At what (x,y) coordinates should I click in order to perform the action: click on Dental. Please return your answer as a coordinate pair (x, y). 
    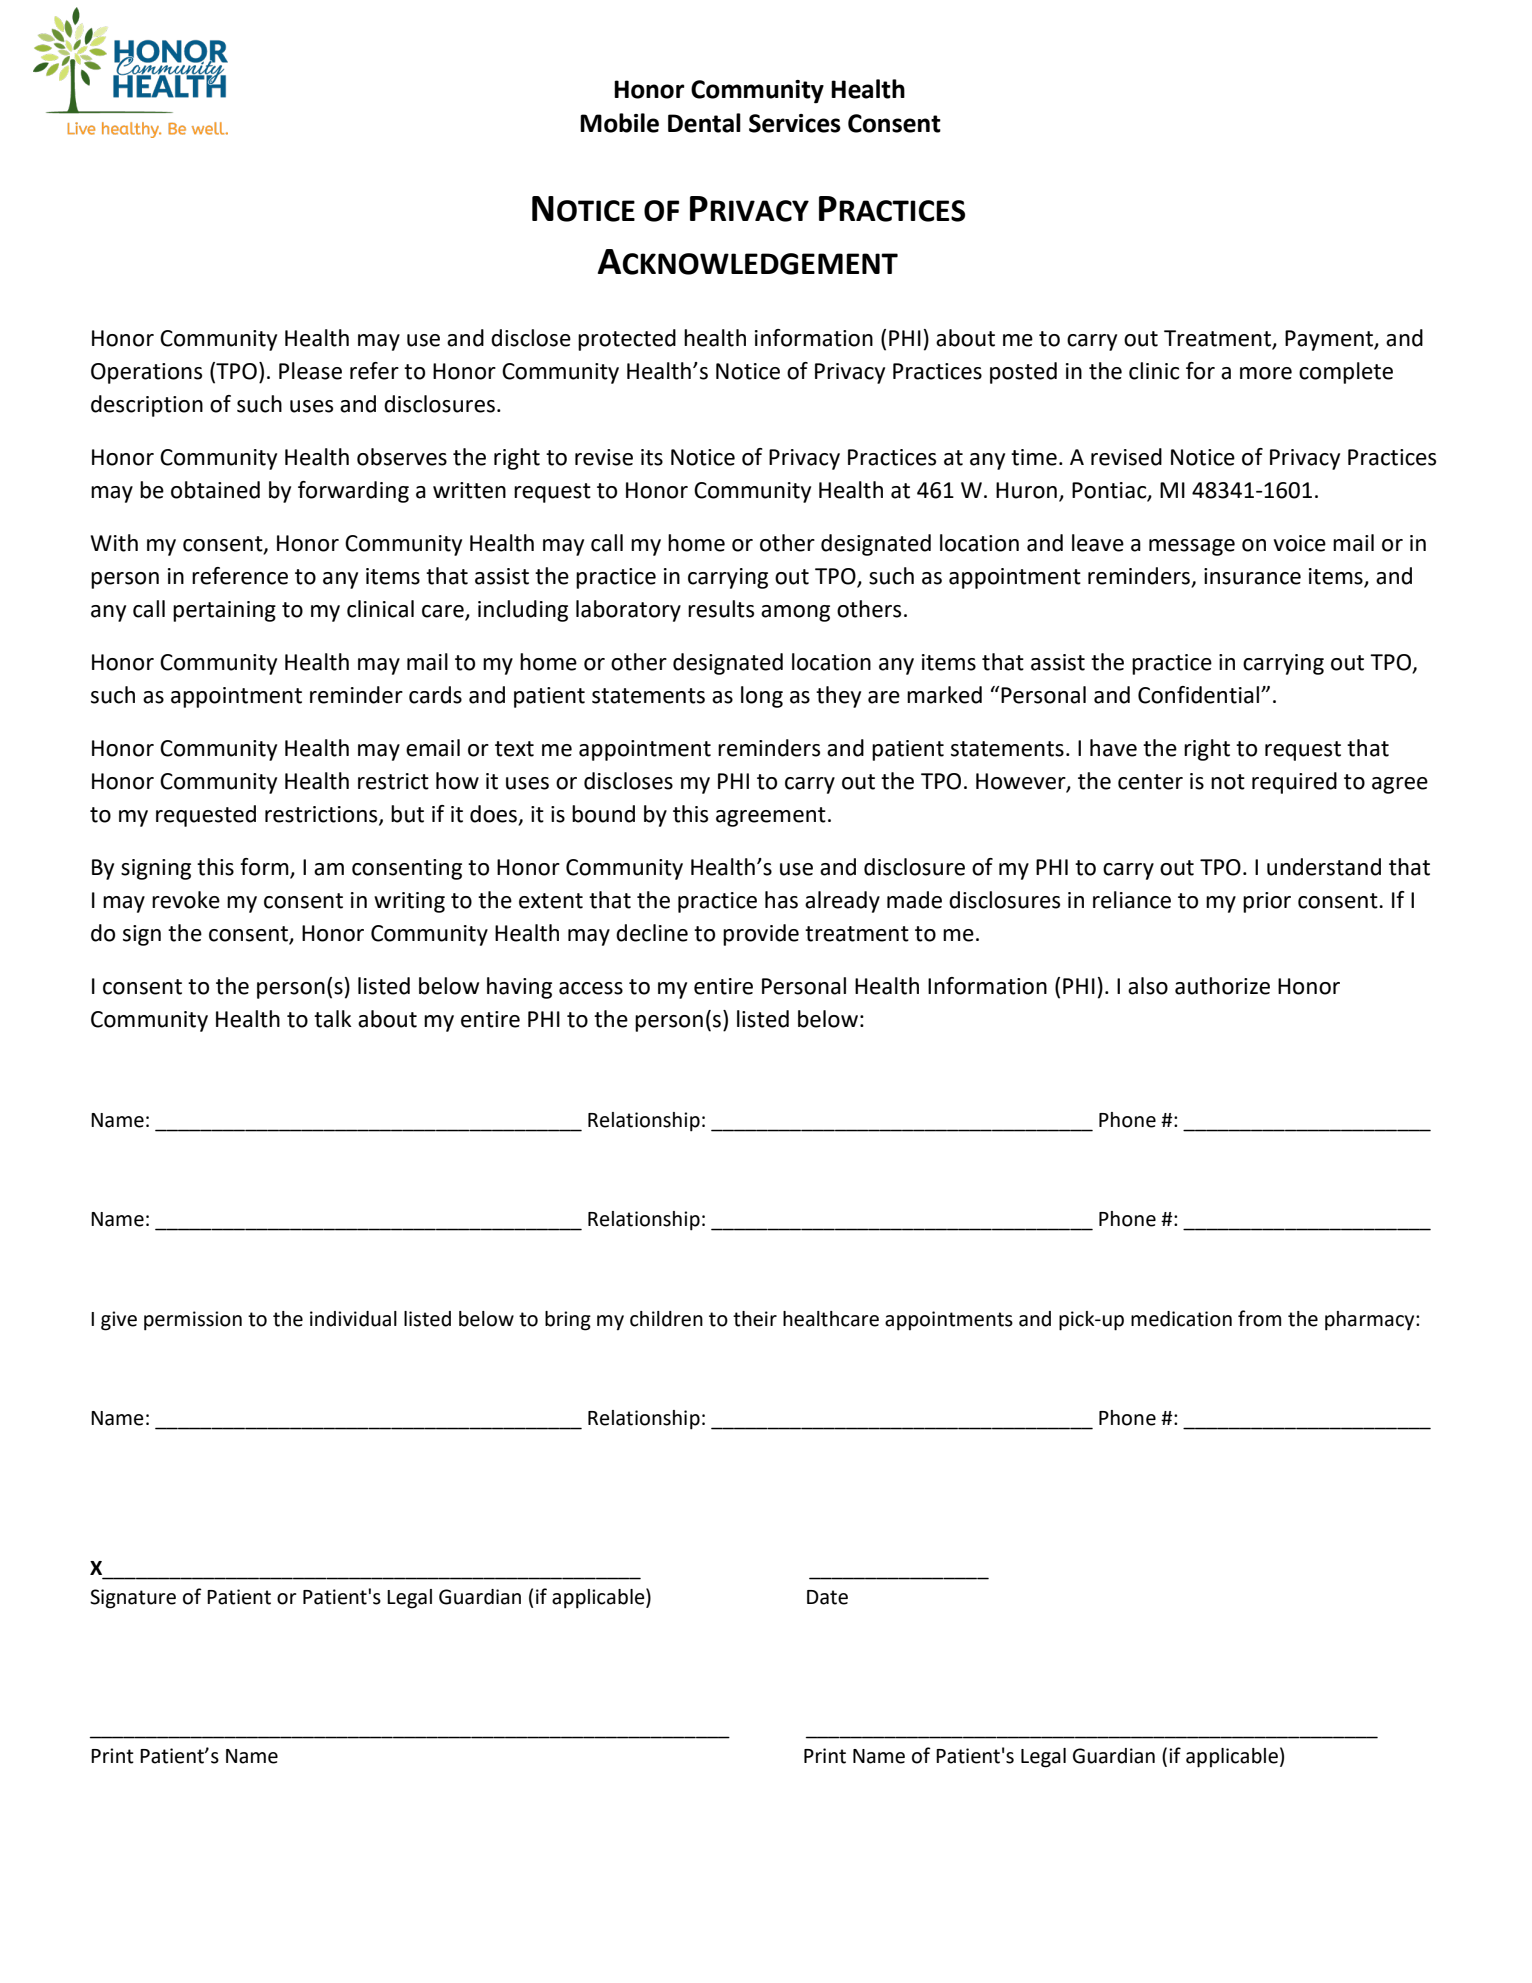
    Looking at the image, I should click on (704, 123).
